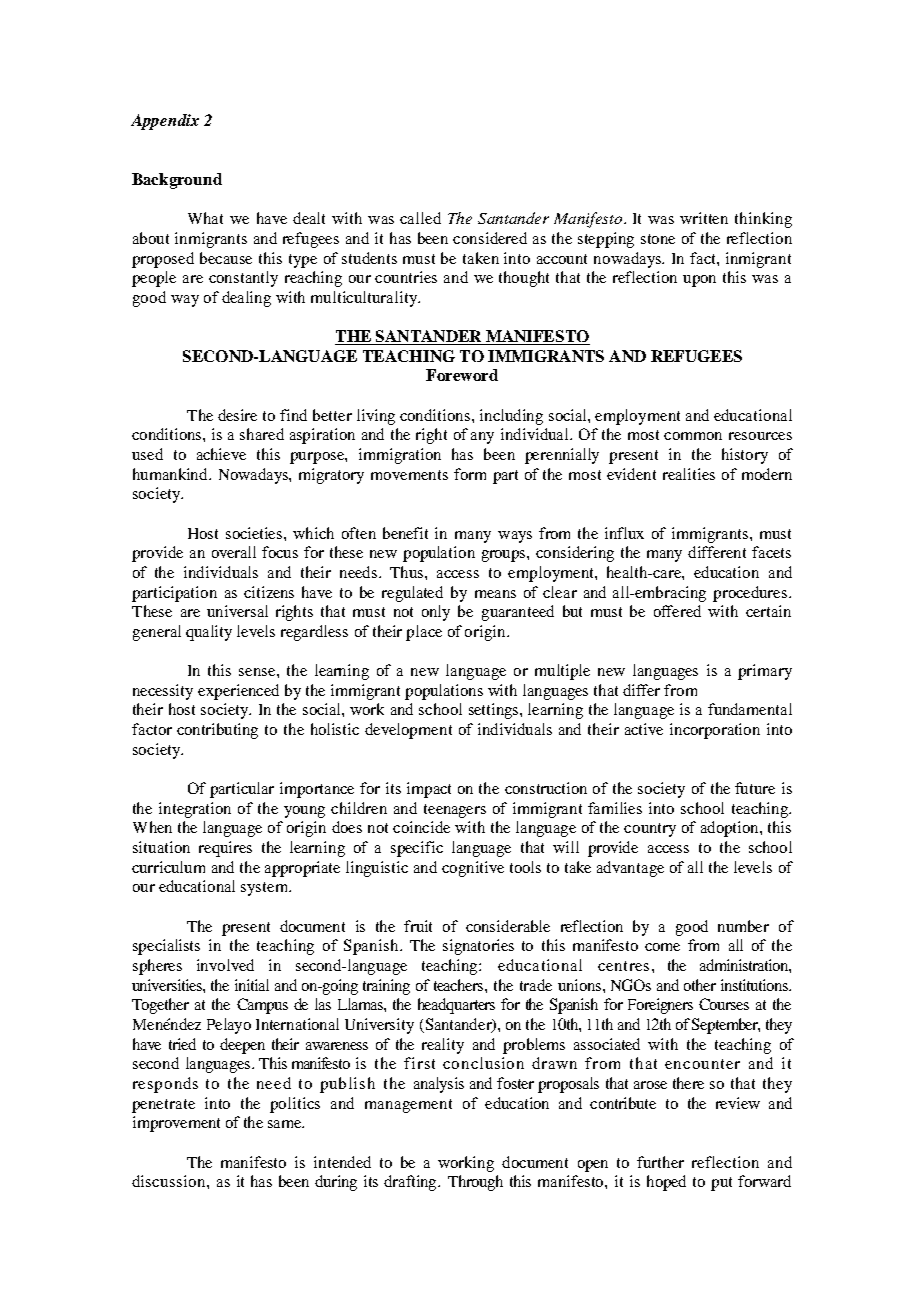 The width and height of the screenshot is (924, 1308). Describe the element at coordinates (704, 218) in the screenshot. I see `written` at that location.
